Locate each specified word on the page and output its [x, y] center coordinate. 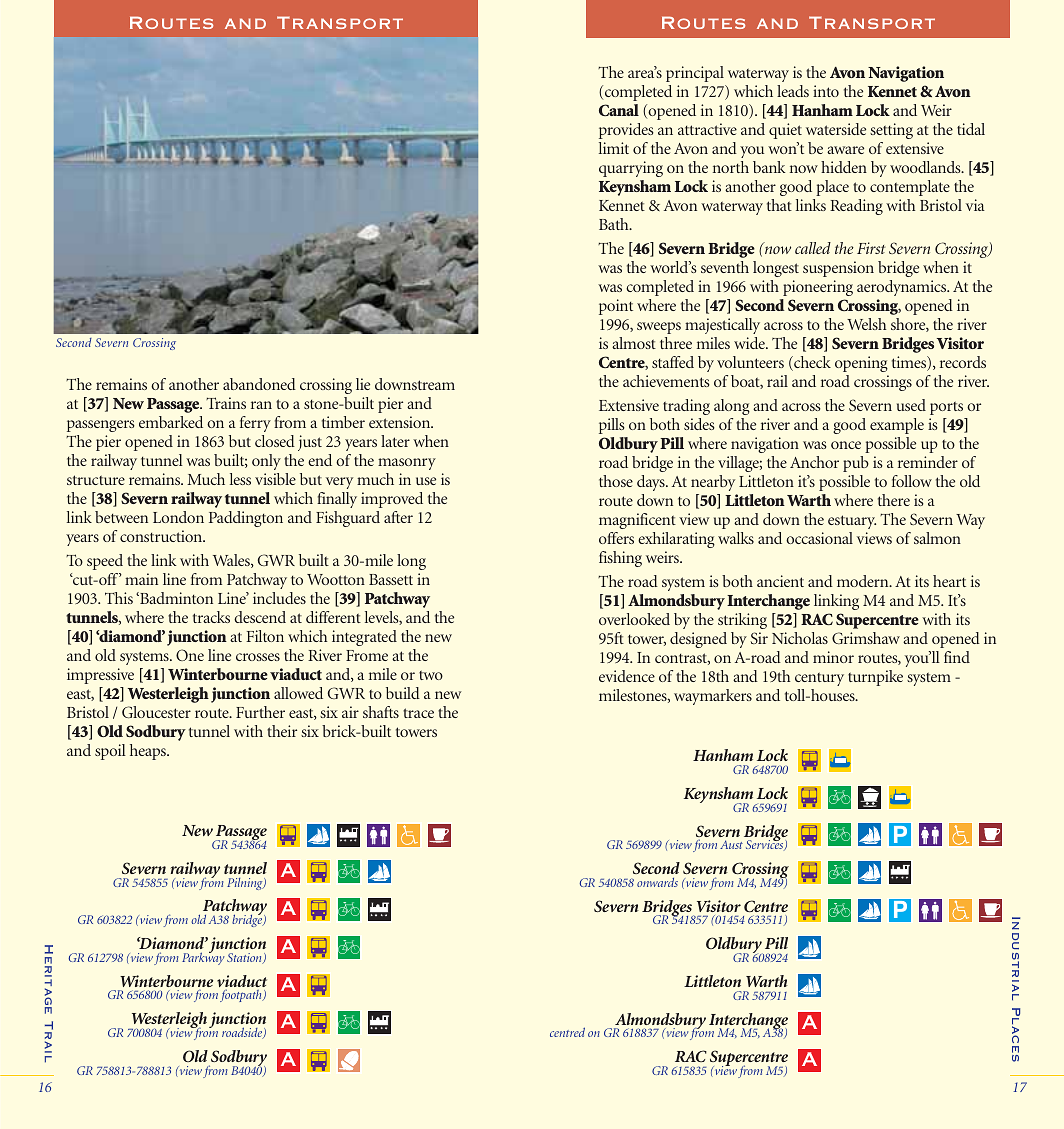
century [819, 679]
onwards [657, 882]
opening [861, 364]
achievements [666, 381]
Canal [619, 110]
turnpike [875, 678]
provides [626, 131]
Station [245, 958]
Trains [226, 403]
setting [891, 131]
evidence [627, 676]
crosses [258, 657]
